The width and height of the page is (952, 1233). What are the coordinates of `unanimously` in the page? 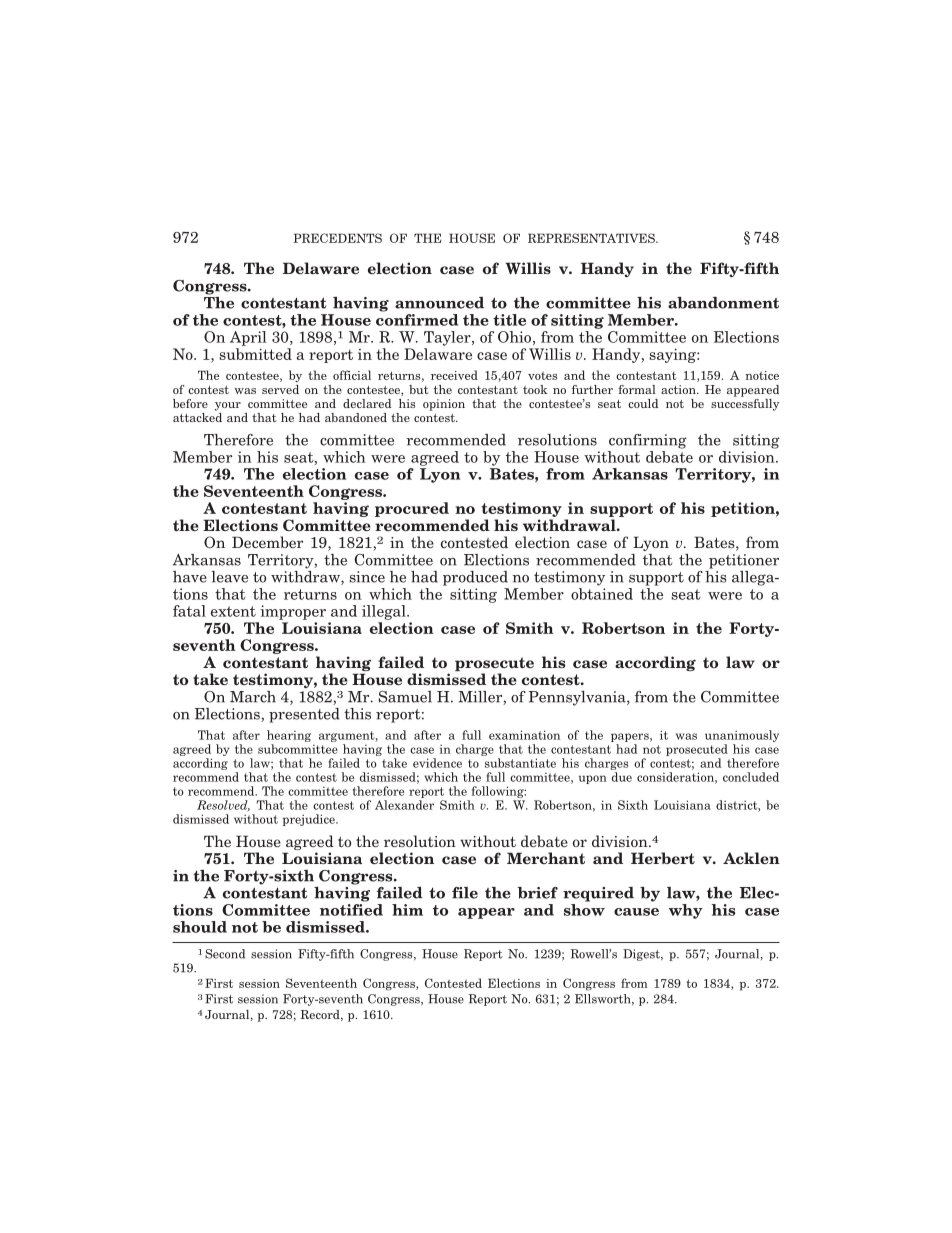 It's located at (742, 736).
